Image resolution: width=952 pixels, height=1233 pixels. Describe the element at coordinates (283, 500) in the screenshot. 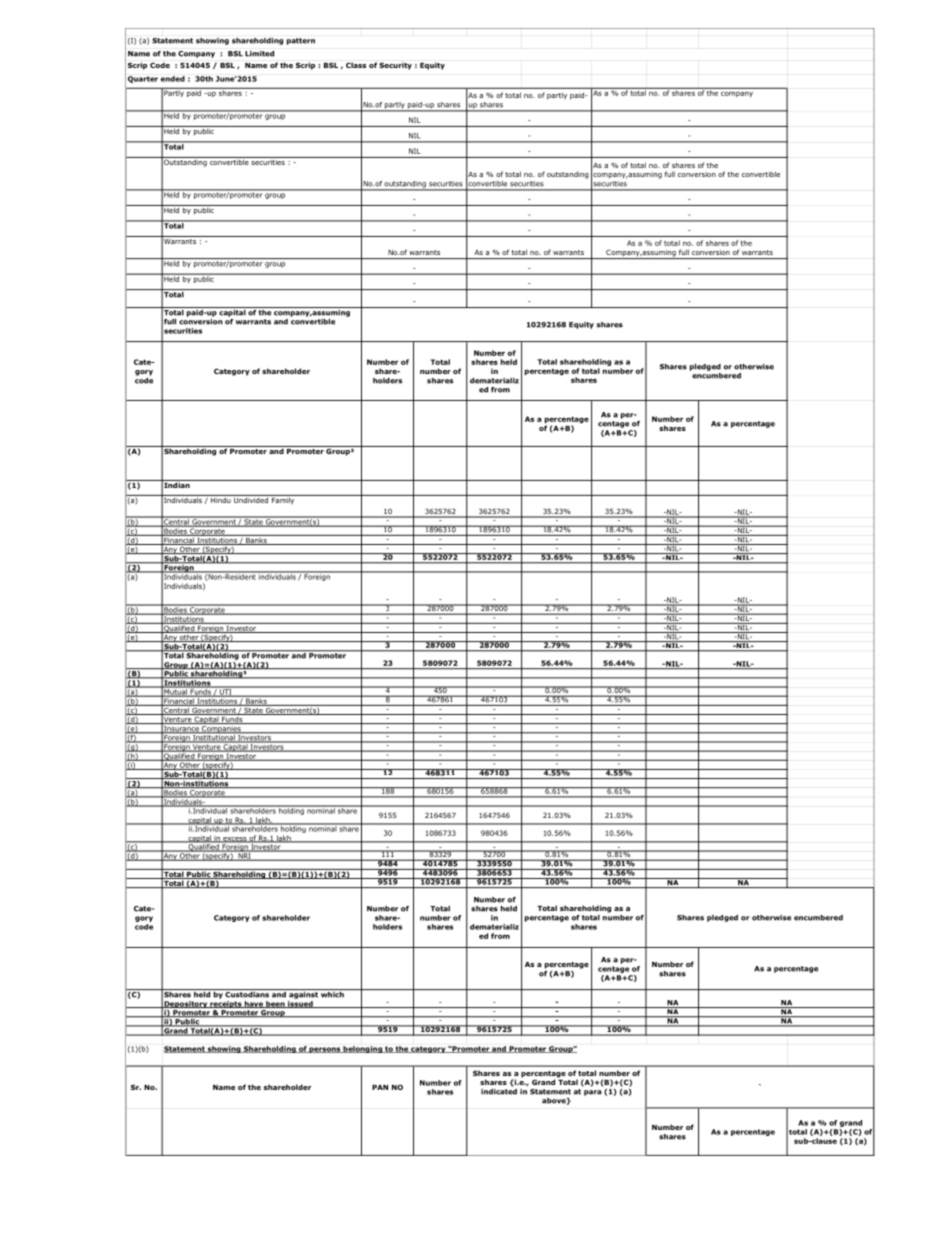

I see `Family` at that location.
